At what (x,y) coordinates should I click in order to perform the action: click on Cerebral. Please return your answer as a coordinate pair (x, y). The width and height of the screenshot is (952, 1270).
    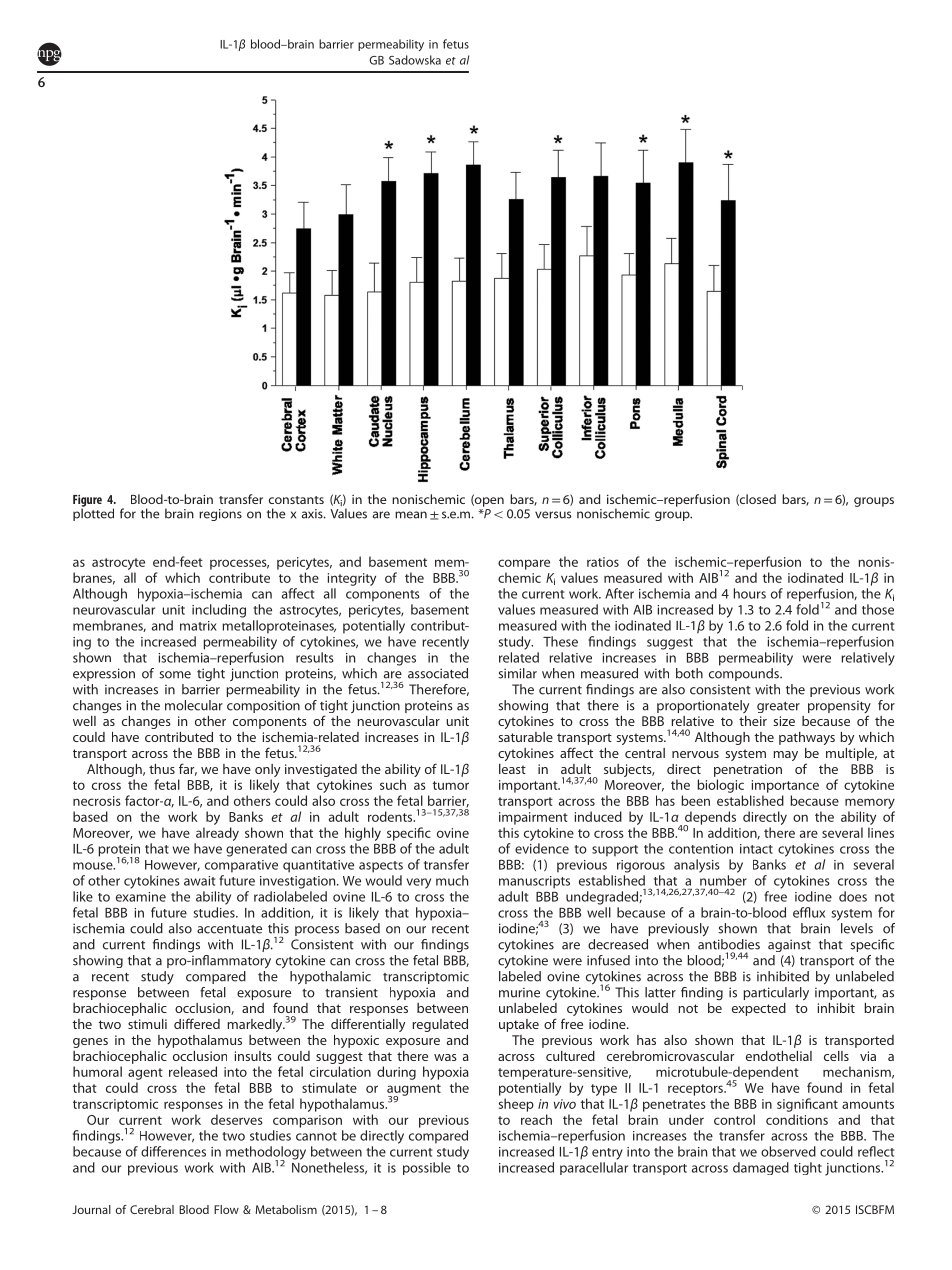
    Looking at the image, I should click on (152, 1209).
